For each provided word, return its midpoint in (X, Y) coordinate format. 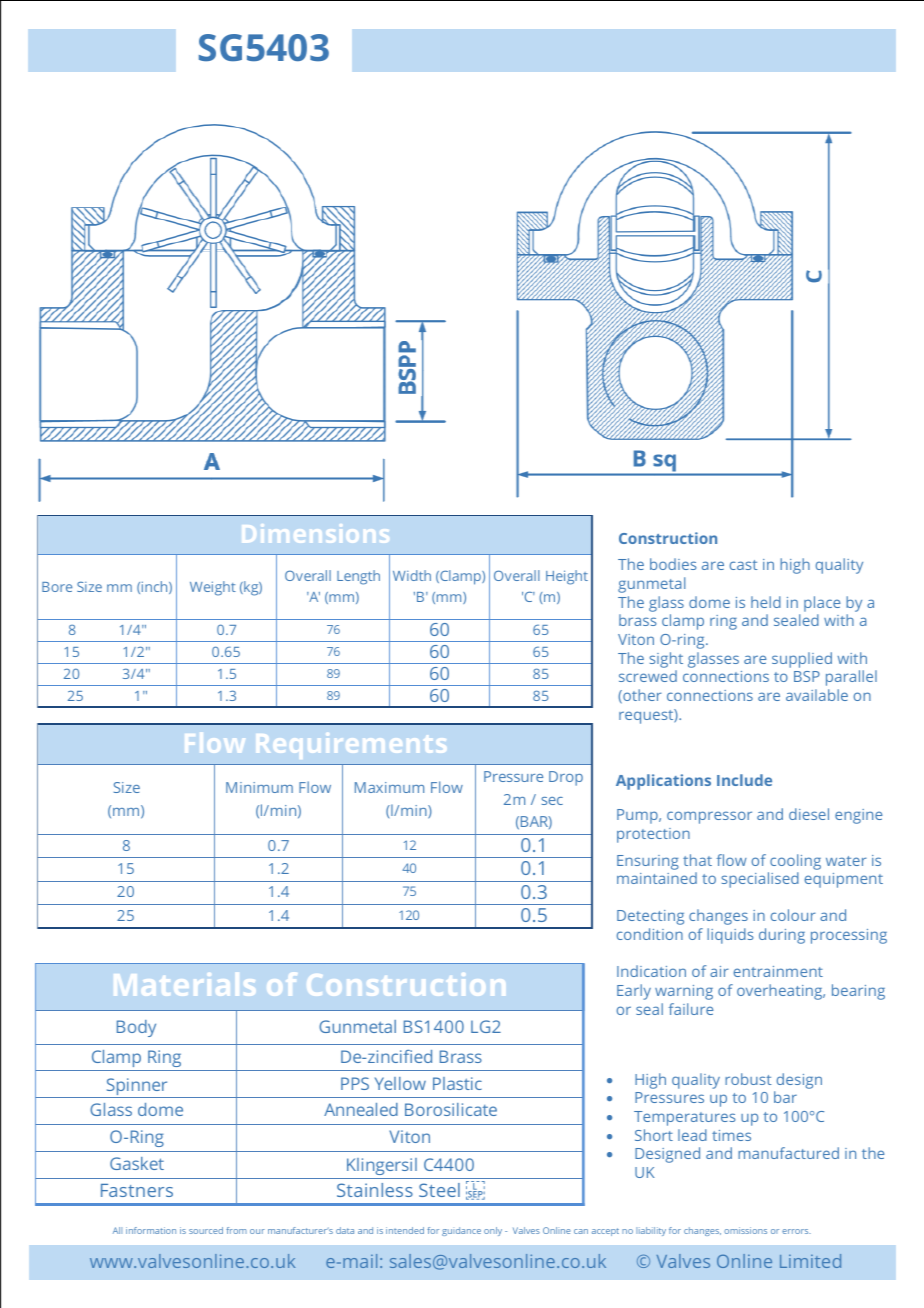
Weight (213, 588)
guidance (461, 1231)
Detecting (650, 917)
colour (793, 915)
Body (136, 1028)
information (151, 1230)
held (766, 602)
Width (412, 575)
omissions (745, 1230)
